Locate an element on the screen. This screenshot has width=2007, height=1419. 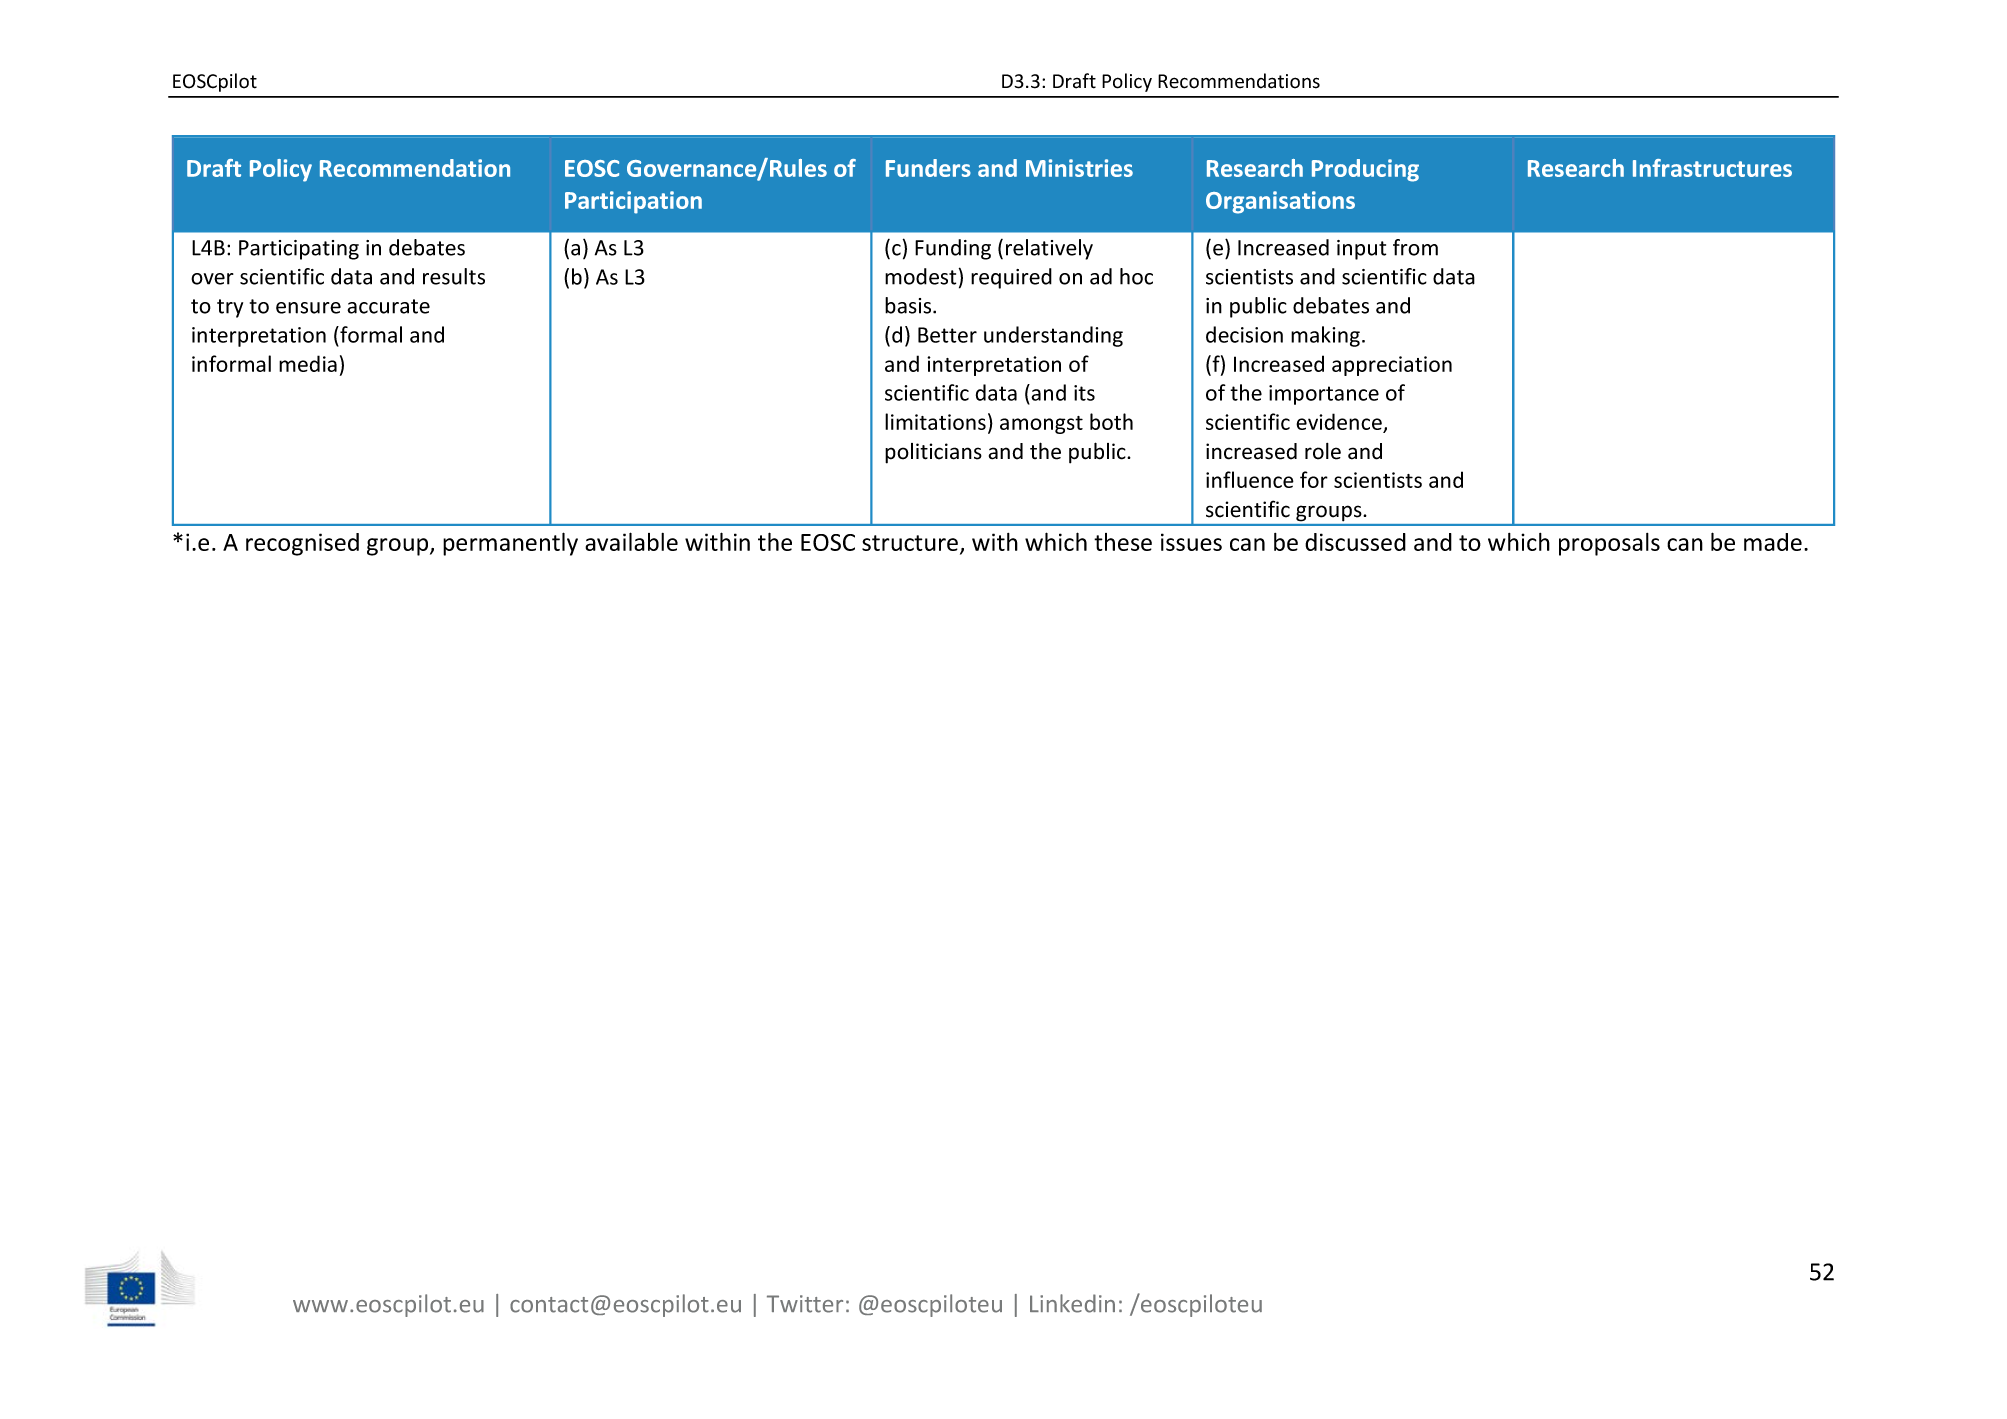
Participating is located at coordinates (299, 250).
